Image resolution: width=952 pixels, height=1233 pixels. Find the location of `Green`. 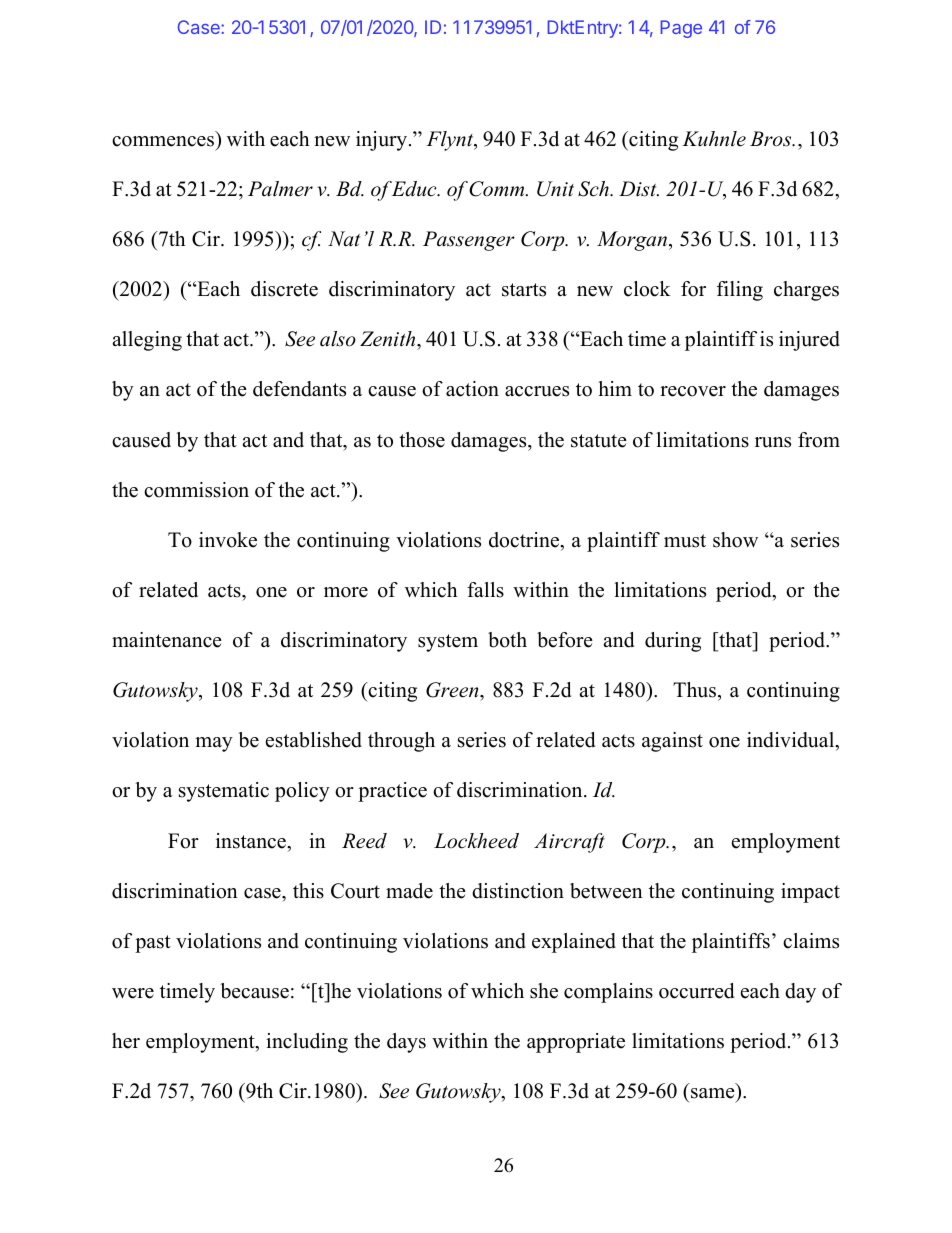

Green is located at coordinates (453, 690).
